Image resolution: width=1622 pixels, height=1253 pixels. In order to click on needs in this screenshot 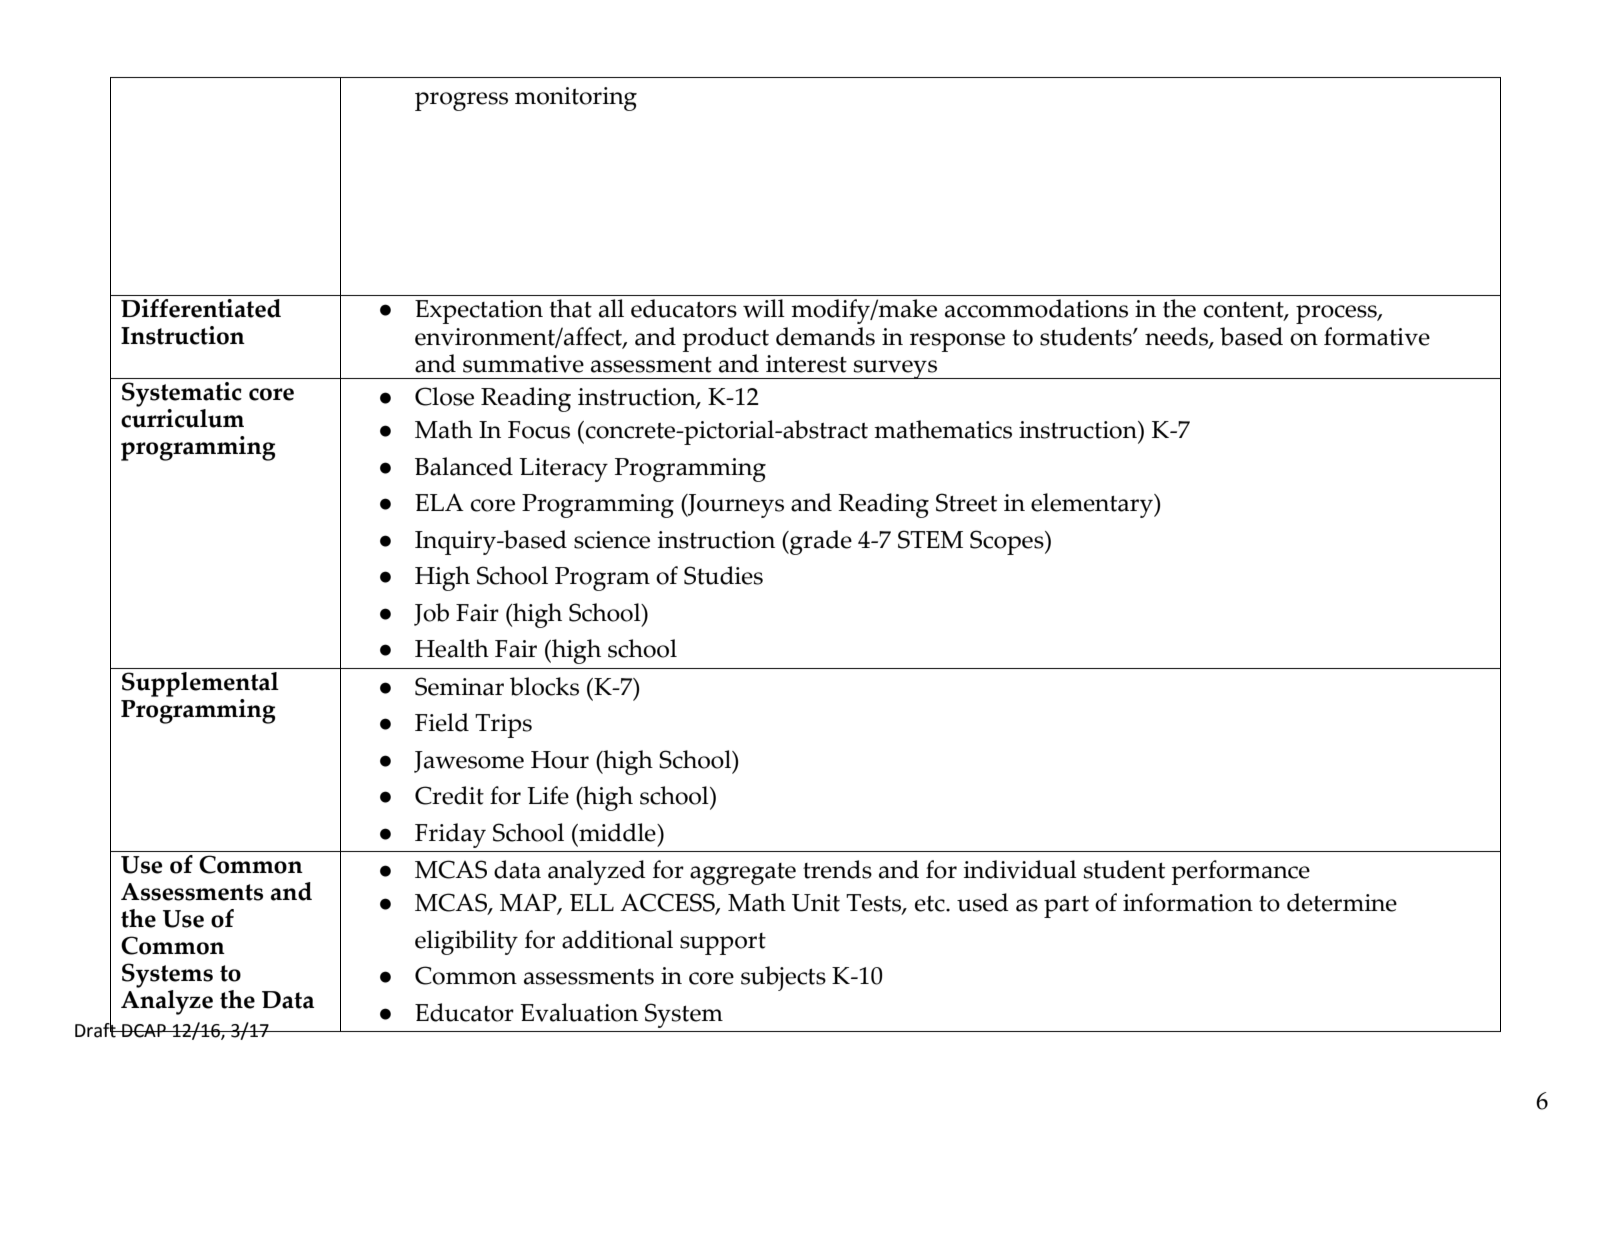, I will do `click(1177, 337)`.
